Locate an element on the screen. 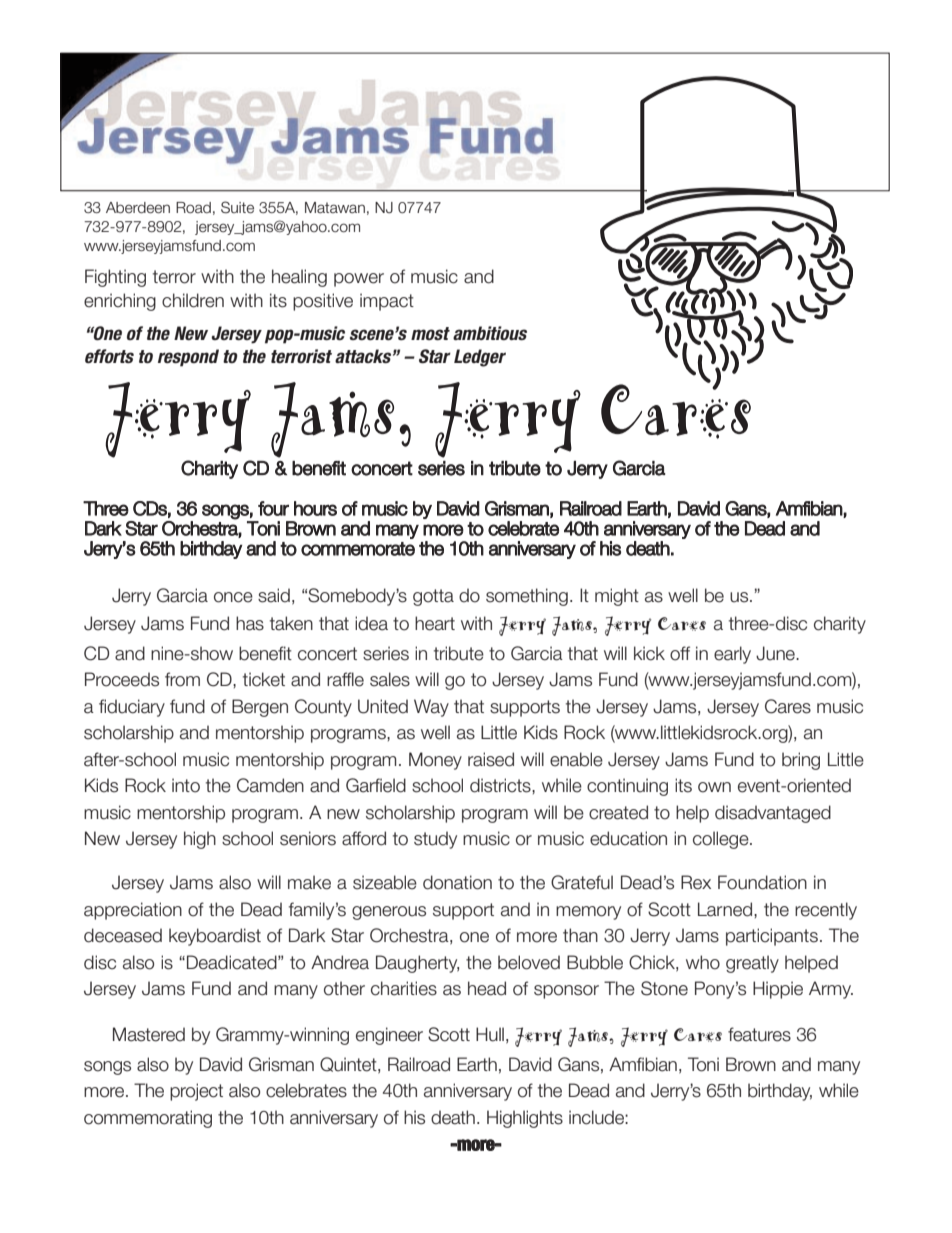 This screenshot has height=1233, width=952. heart is located at coordinates (435, 623).
